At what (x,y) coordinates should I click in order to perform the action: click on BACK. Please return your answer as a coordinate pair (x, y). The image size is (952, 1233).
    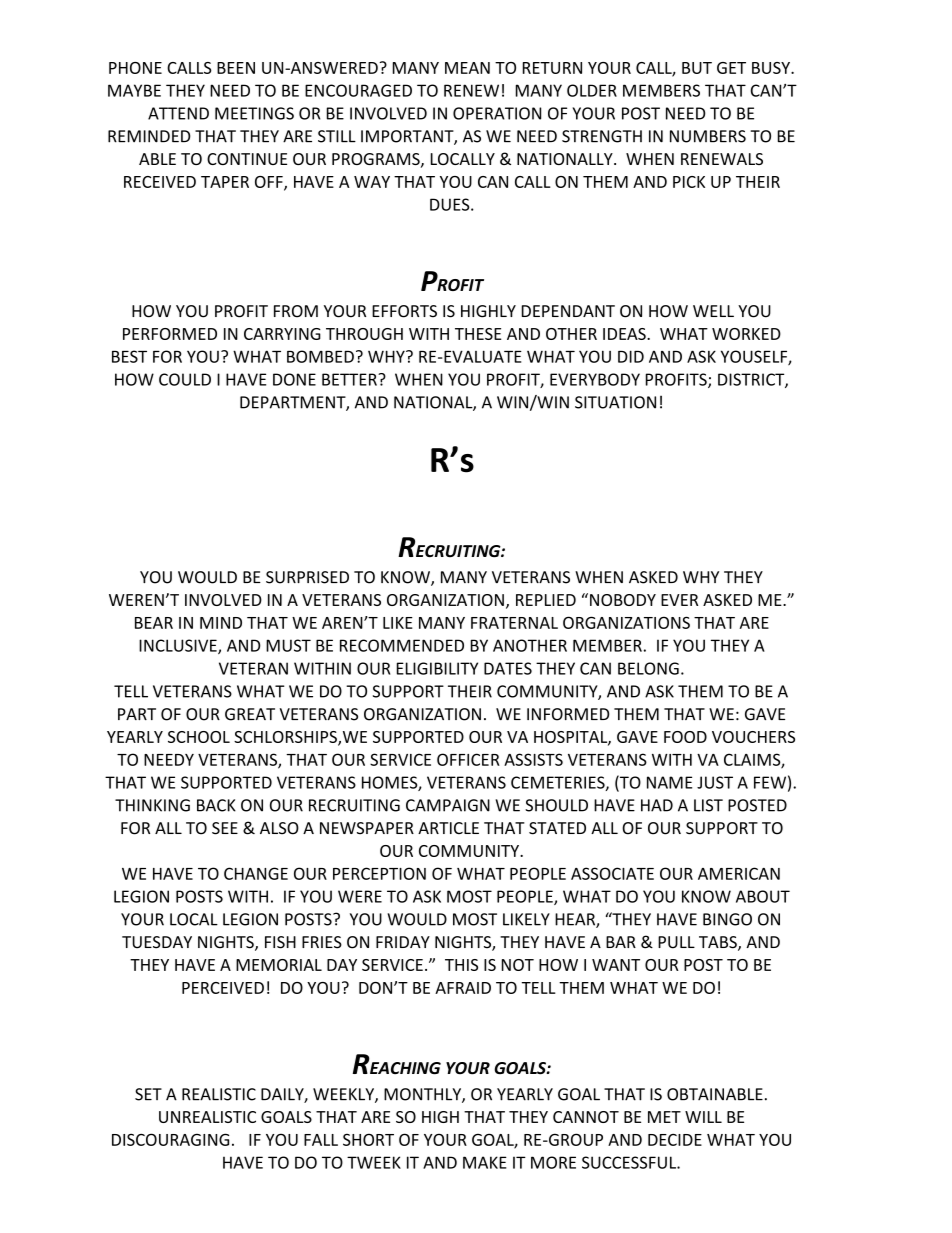
    Looking at the image, I should click on (216, 805).
